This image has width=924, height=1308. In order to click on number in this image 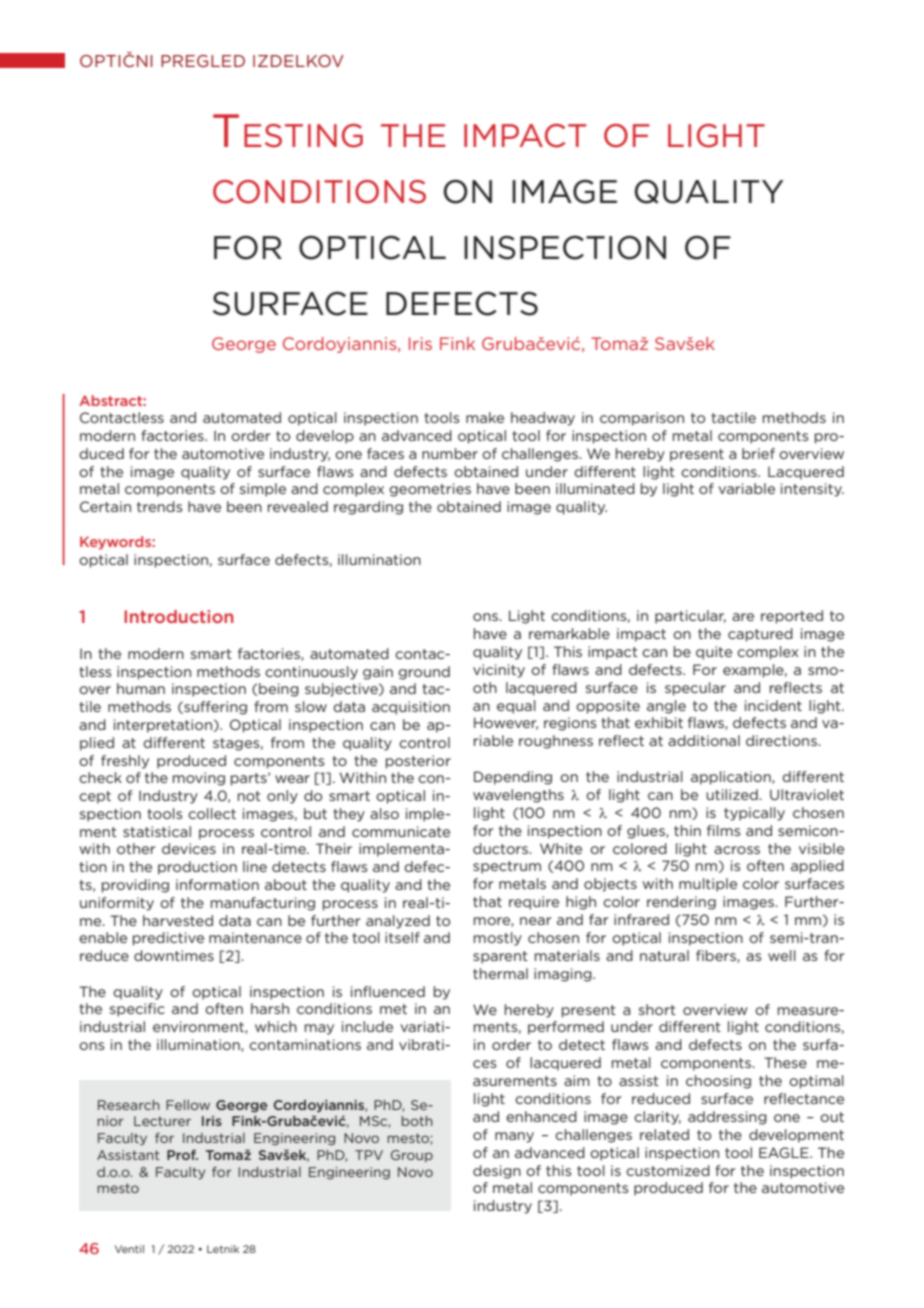, I will do `click(450, 453)`.
